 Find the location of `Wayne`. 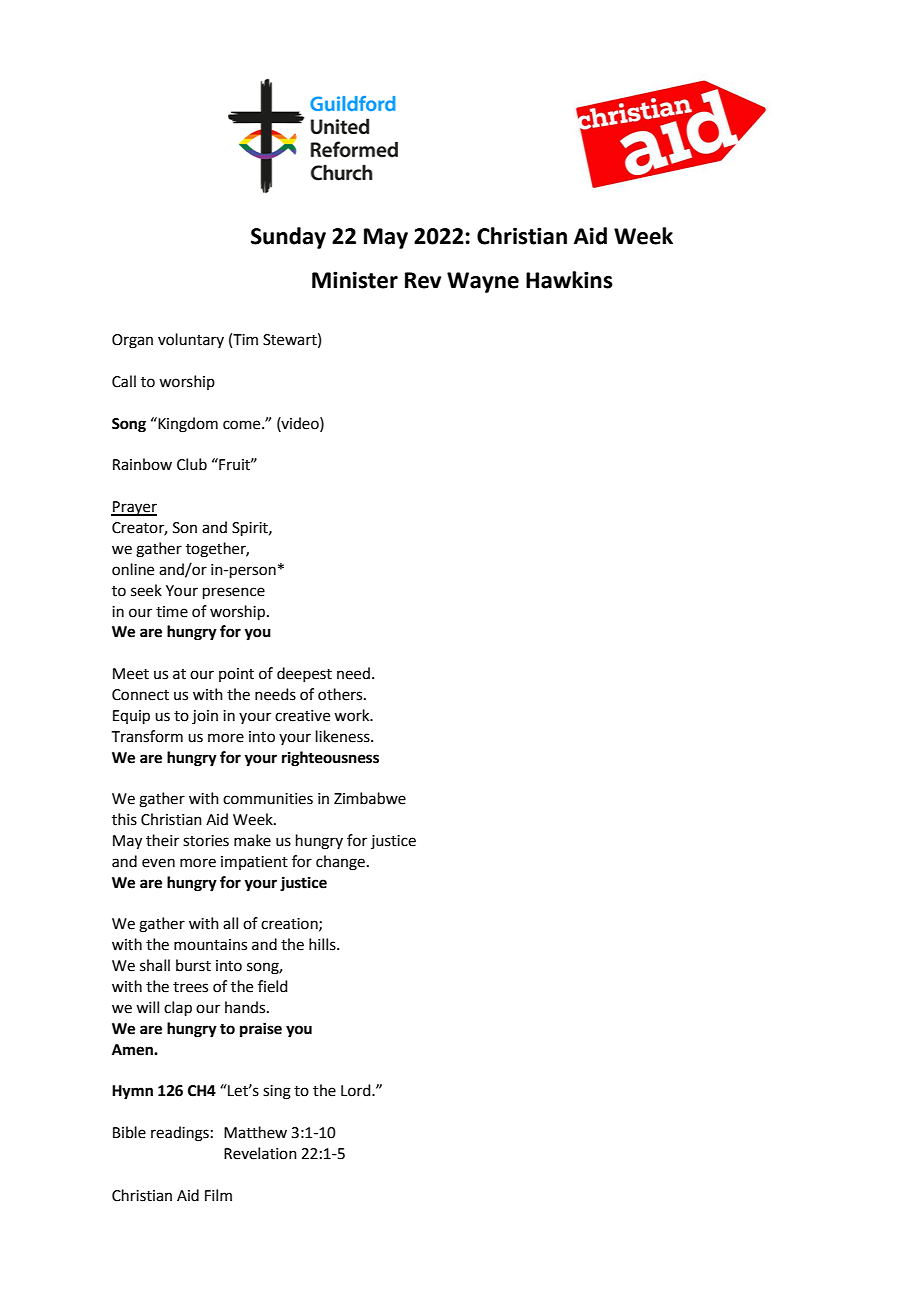

Wayne is located at coordinates (483, 282).
